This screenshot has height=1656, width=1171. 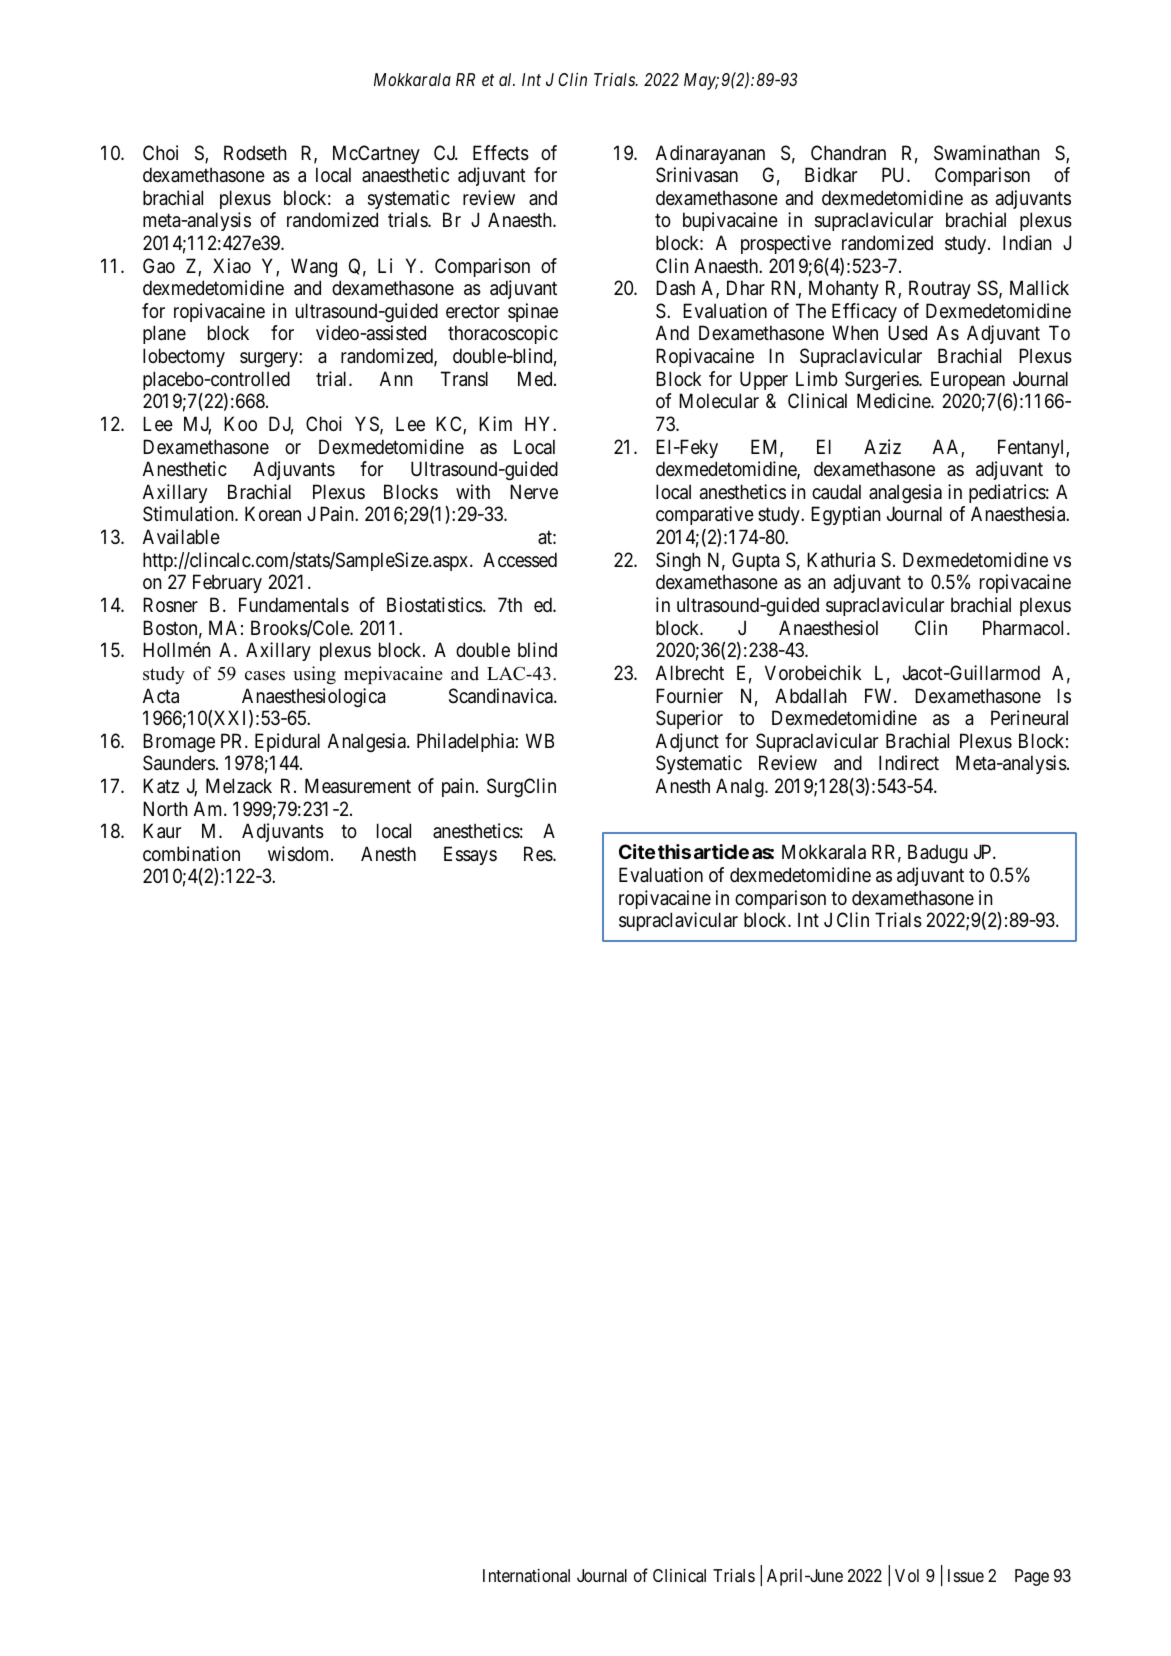 I want to click on Page, so click(x=1032, y=1577).
